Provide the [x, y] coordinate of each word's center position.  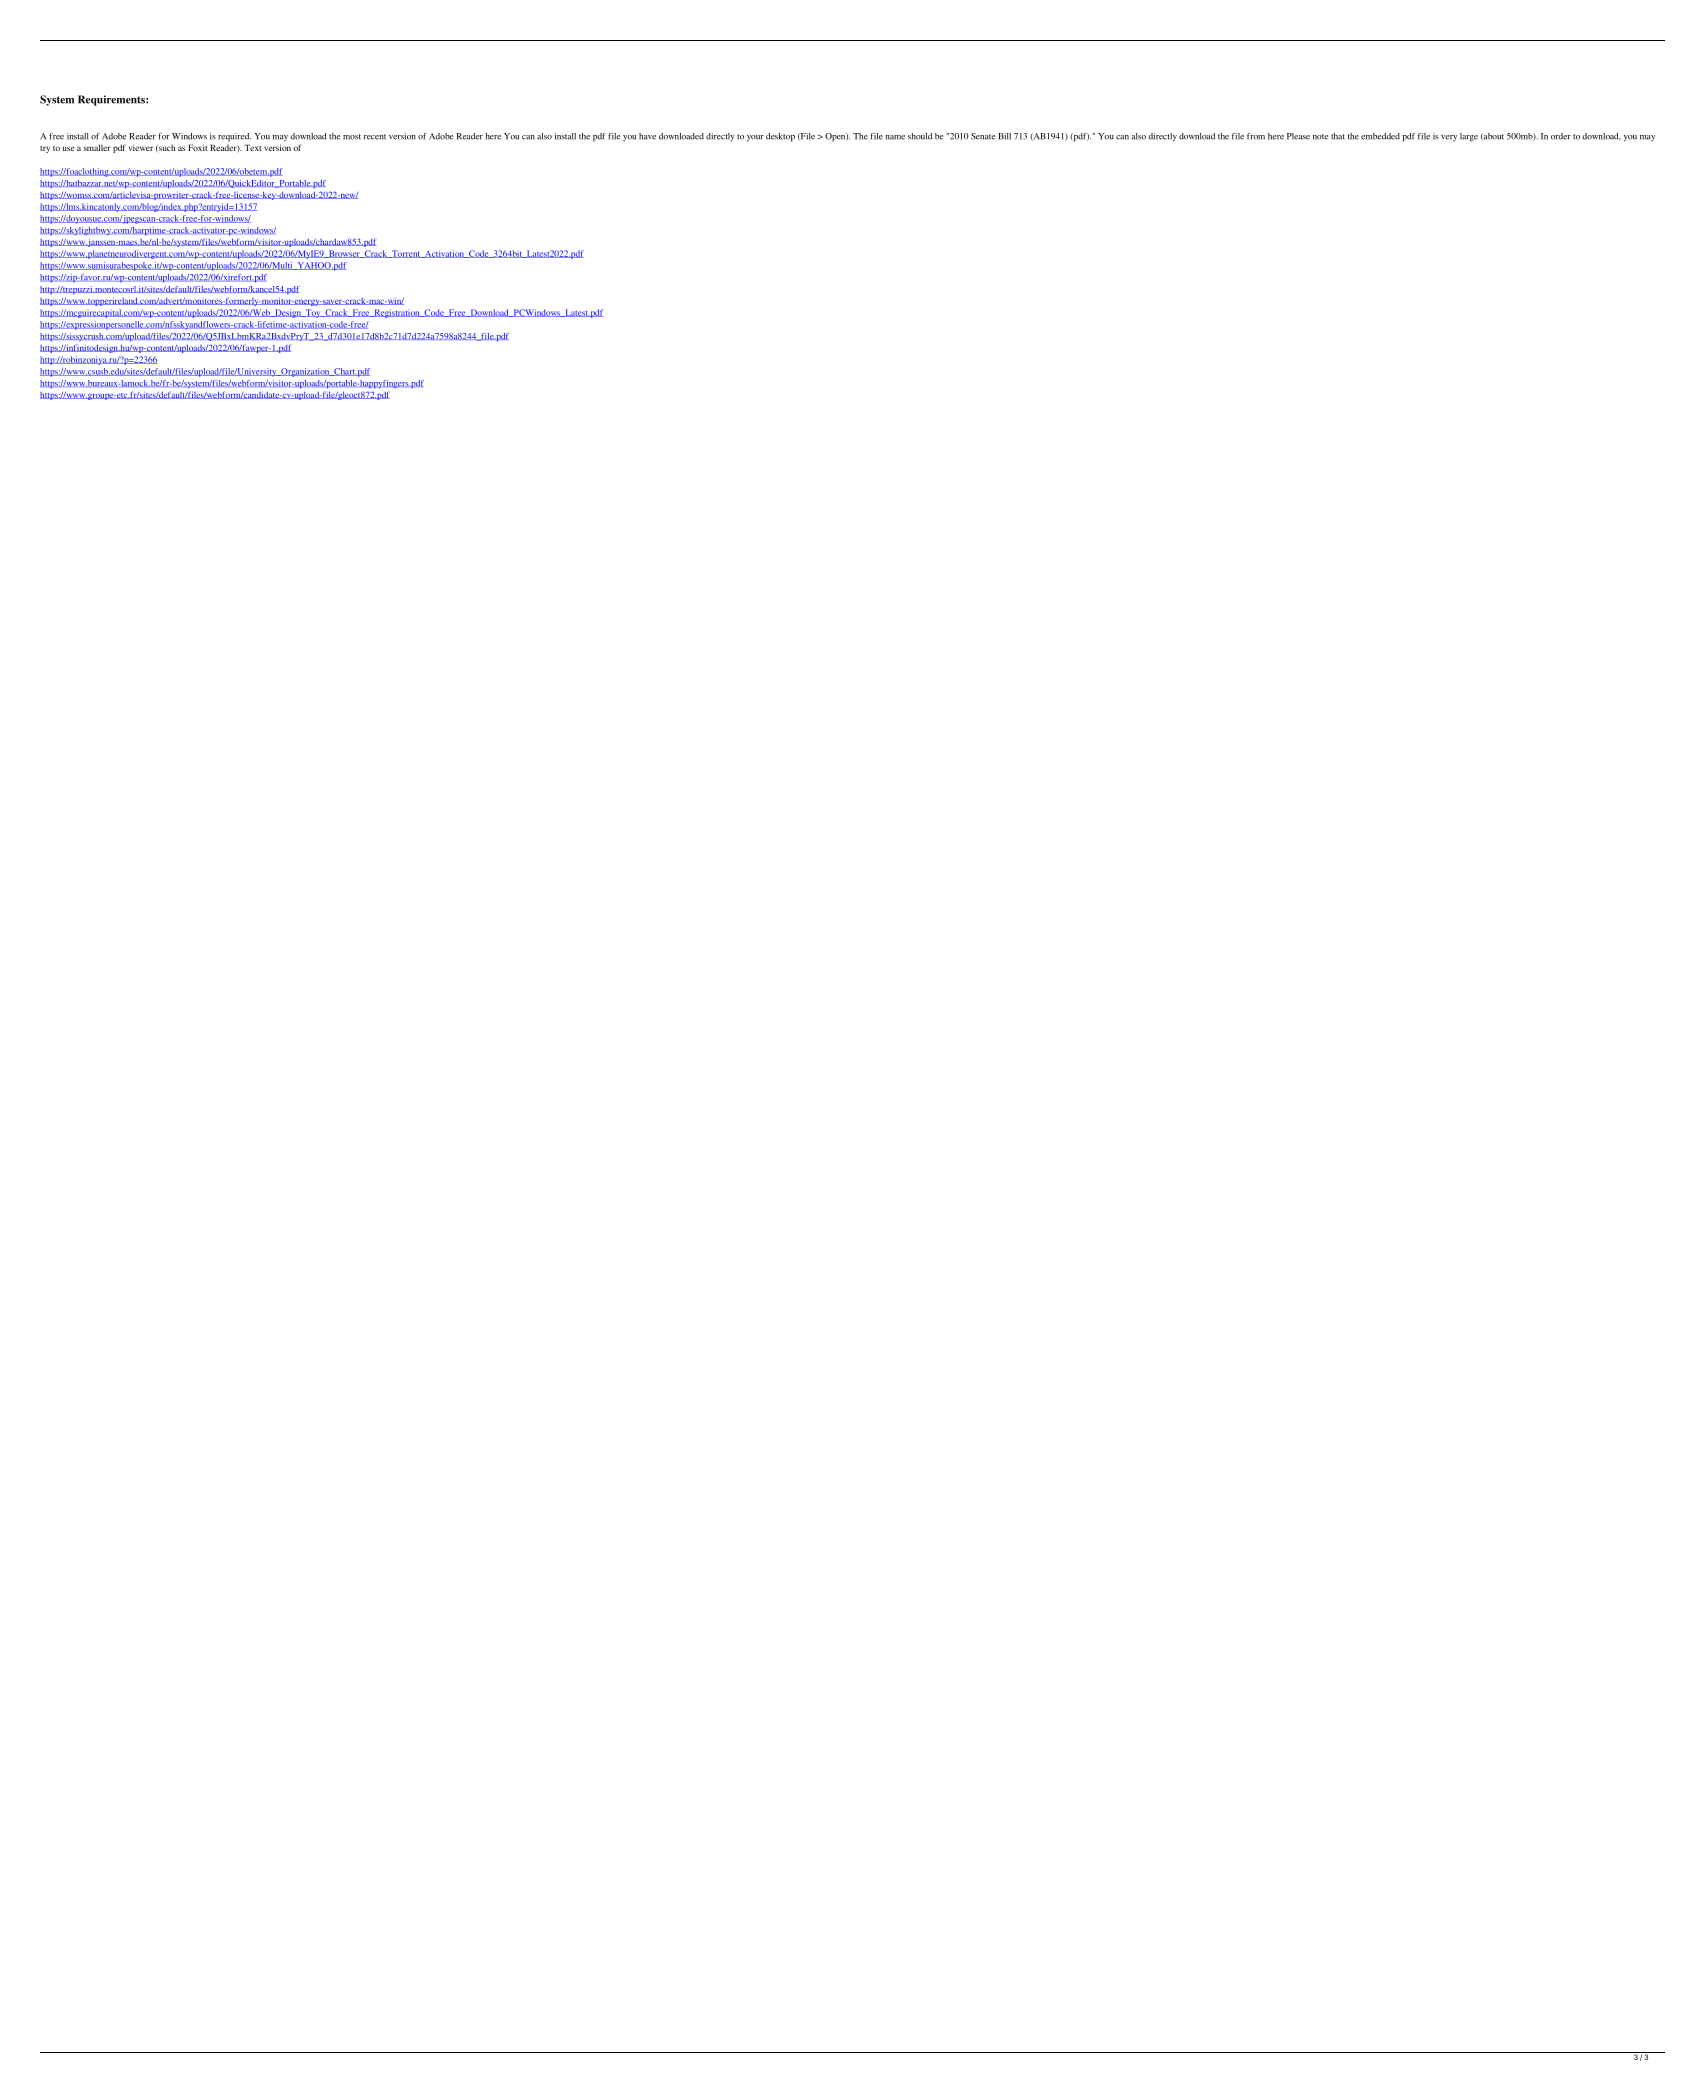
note [1320, 137]
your [755, 138]
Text [252, 147]
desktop [780, 137]
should [920, 136]
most [352, 137]
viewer [141, 147]
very [1449, 138]
